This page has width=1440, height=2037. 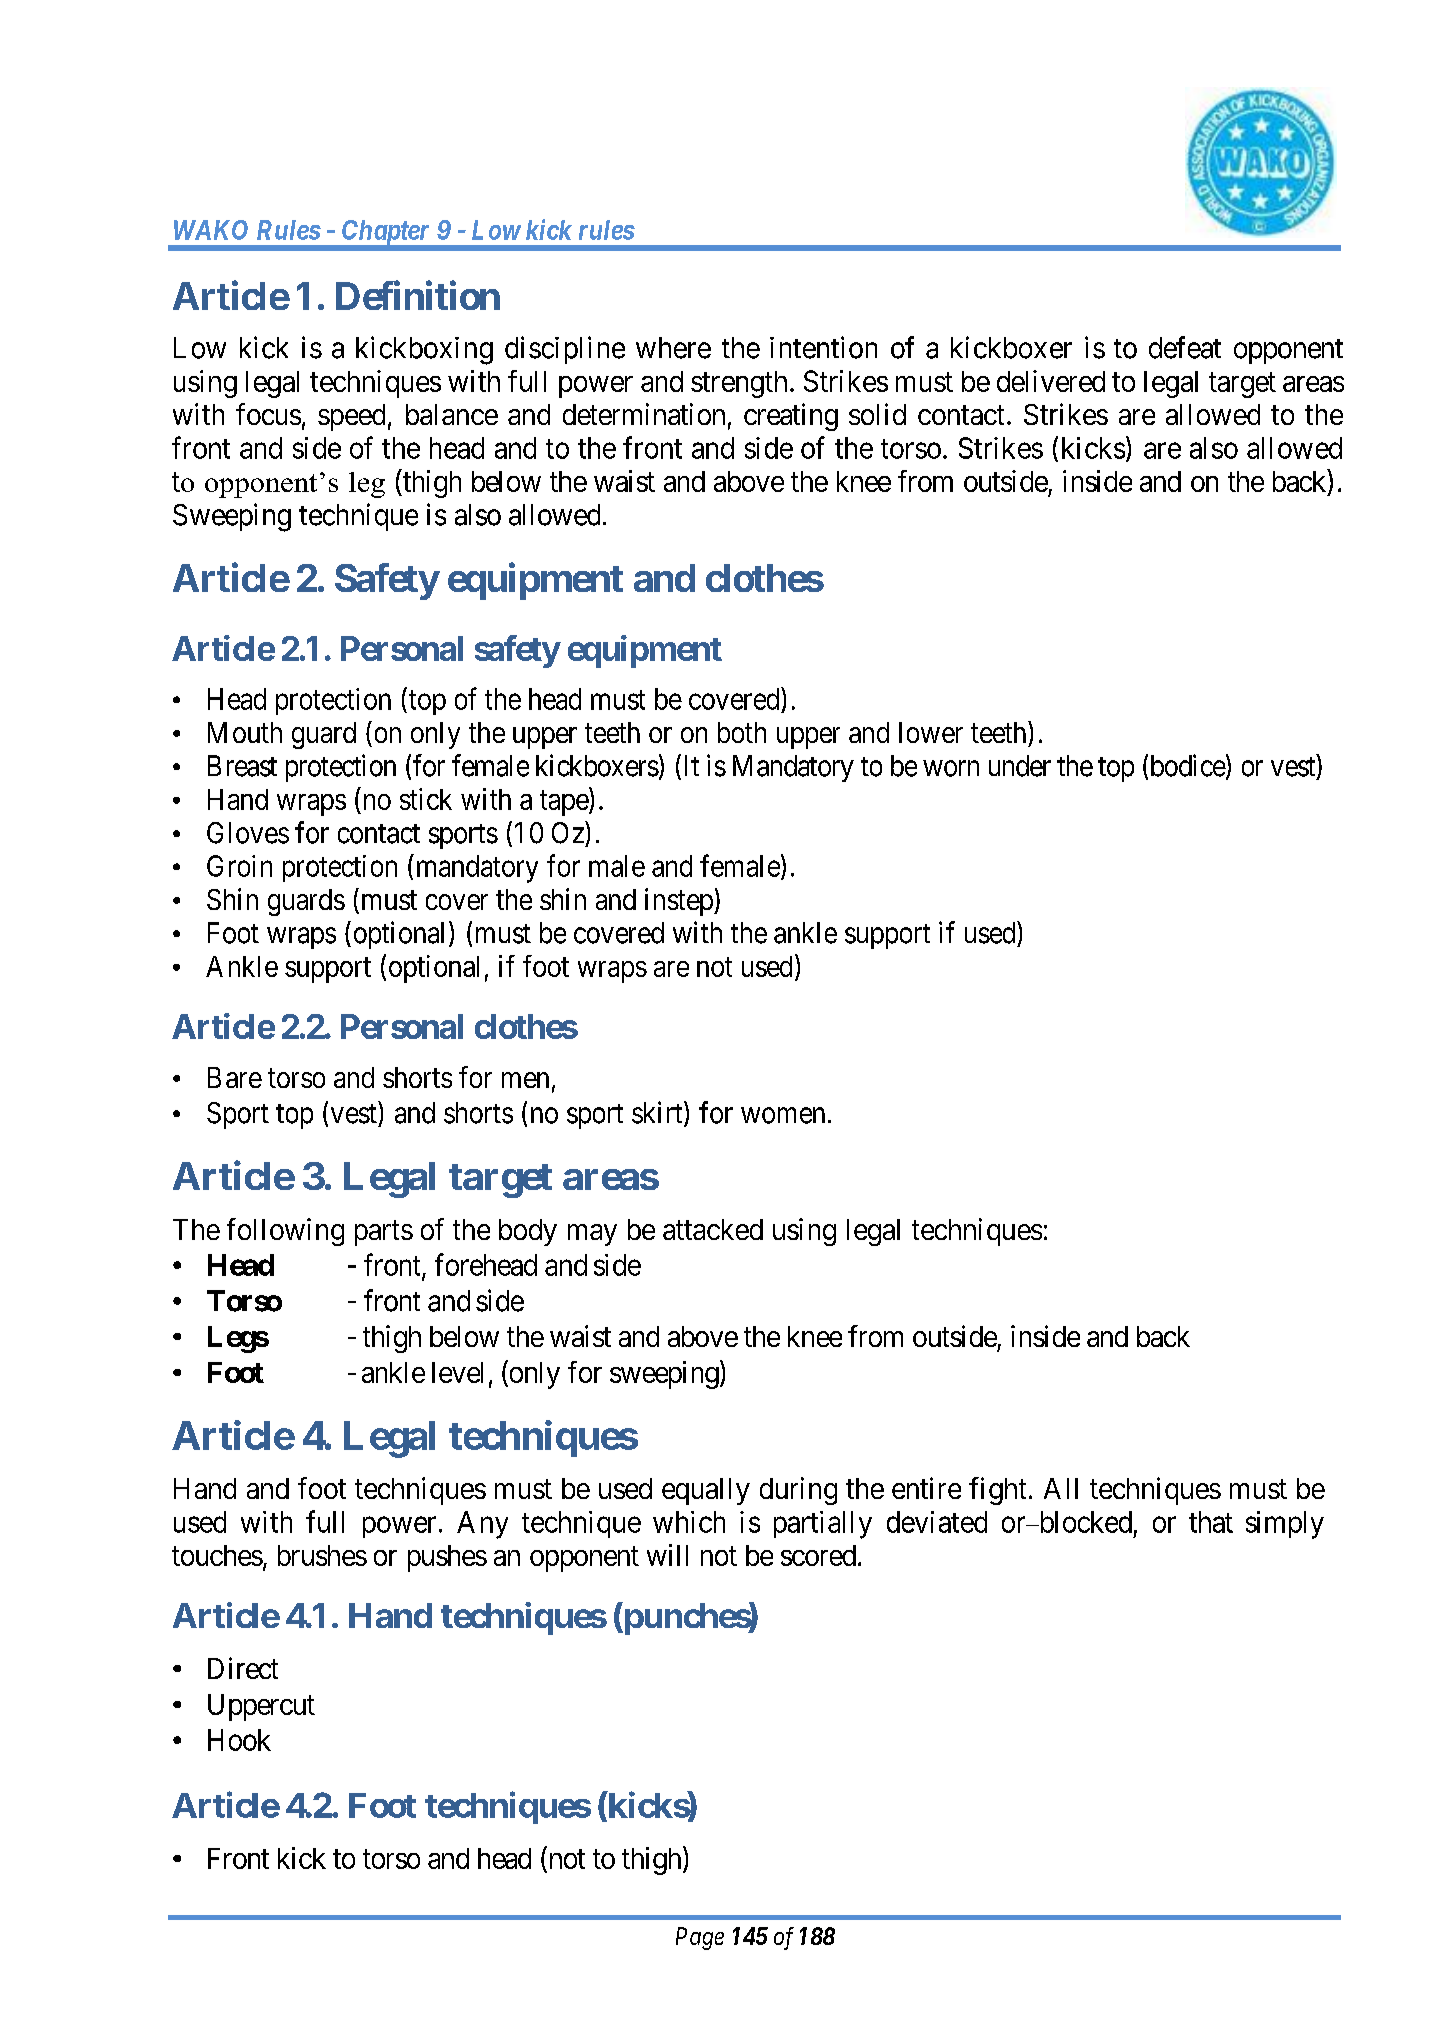 What do you see at coordinates (235, 1077) in the page?
I see `Bare` at bounding box center [235, 1077].
